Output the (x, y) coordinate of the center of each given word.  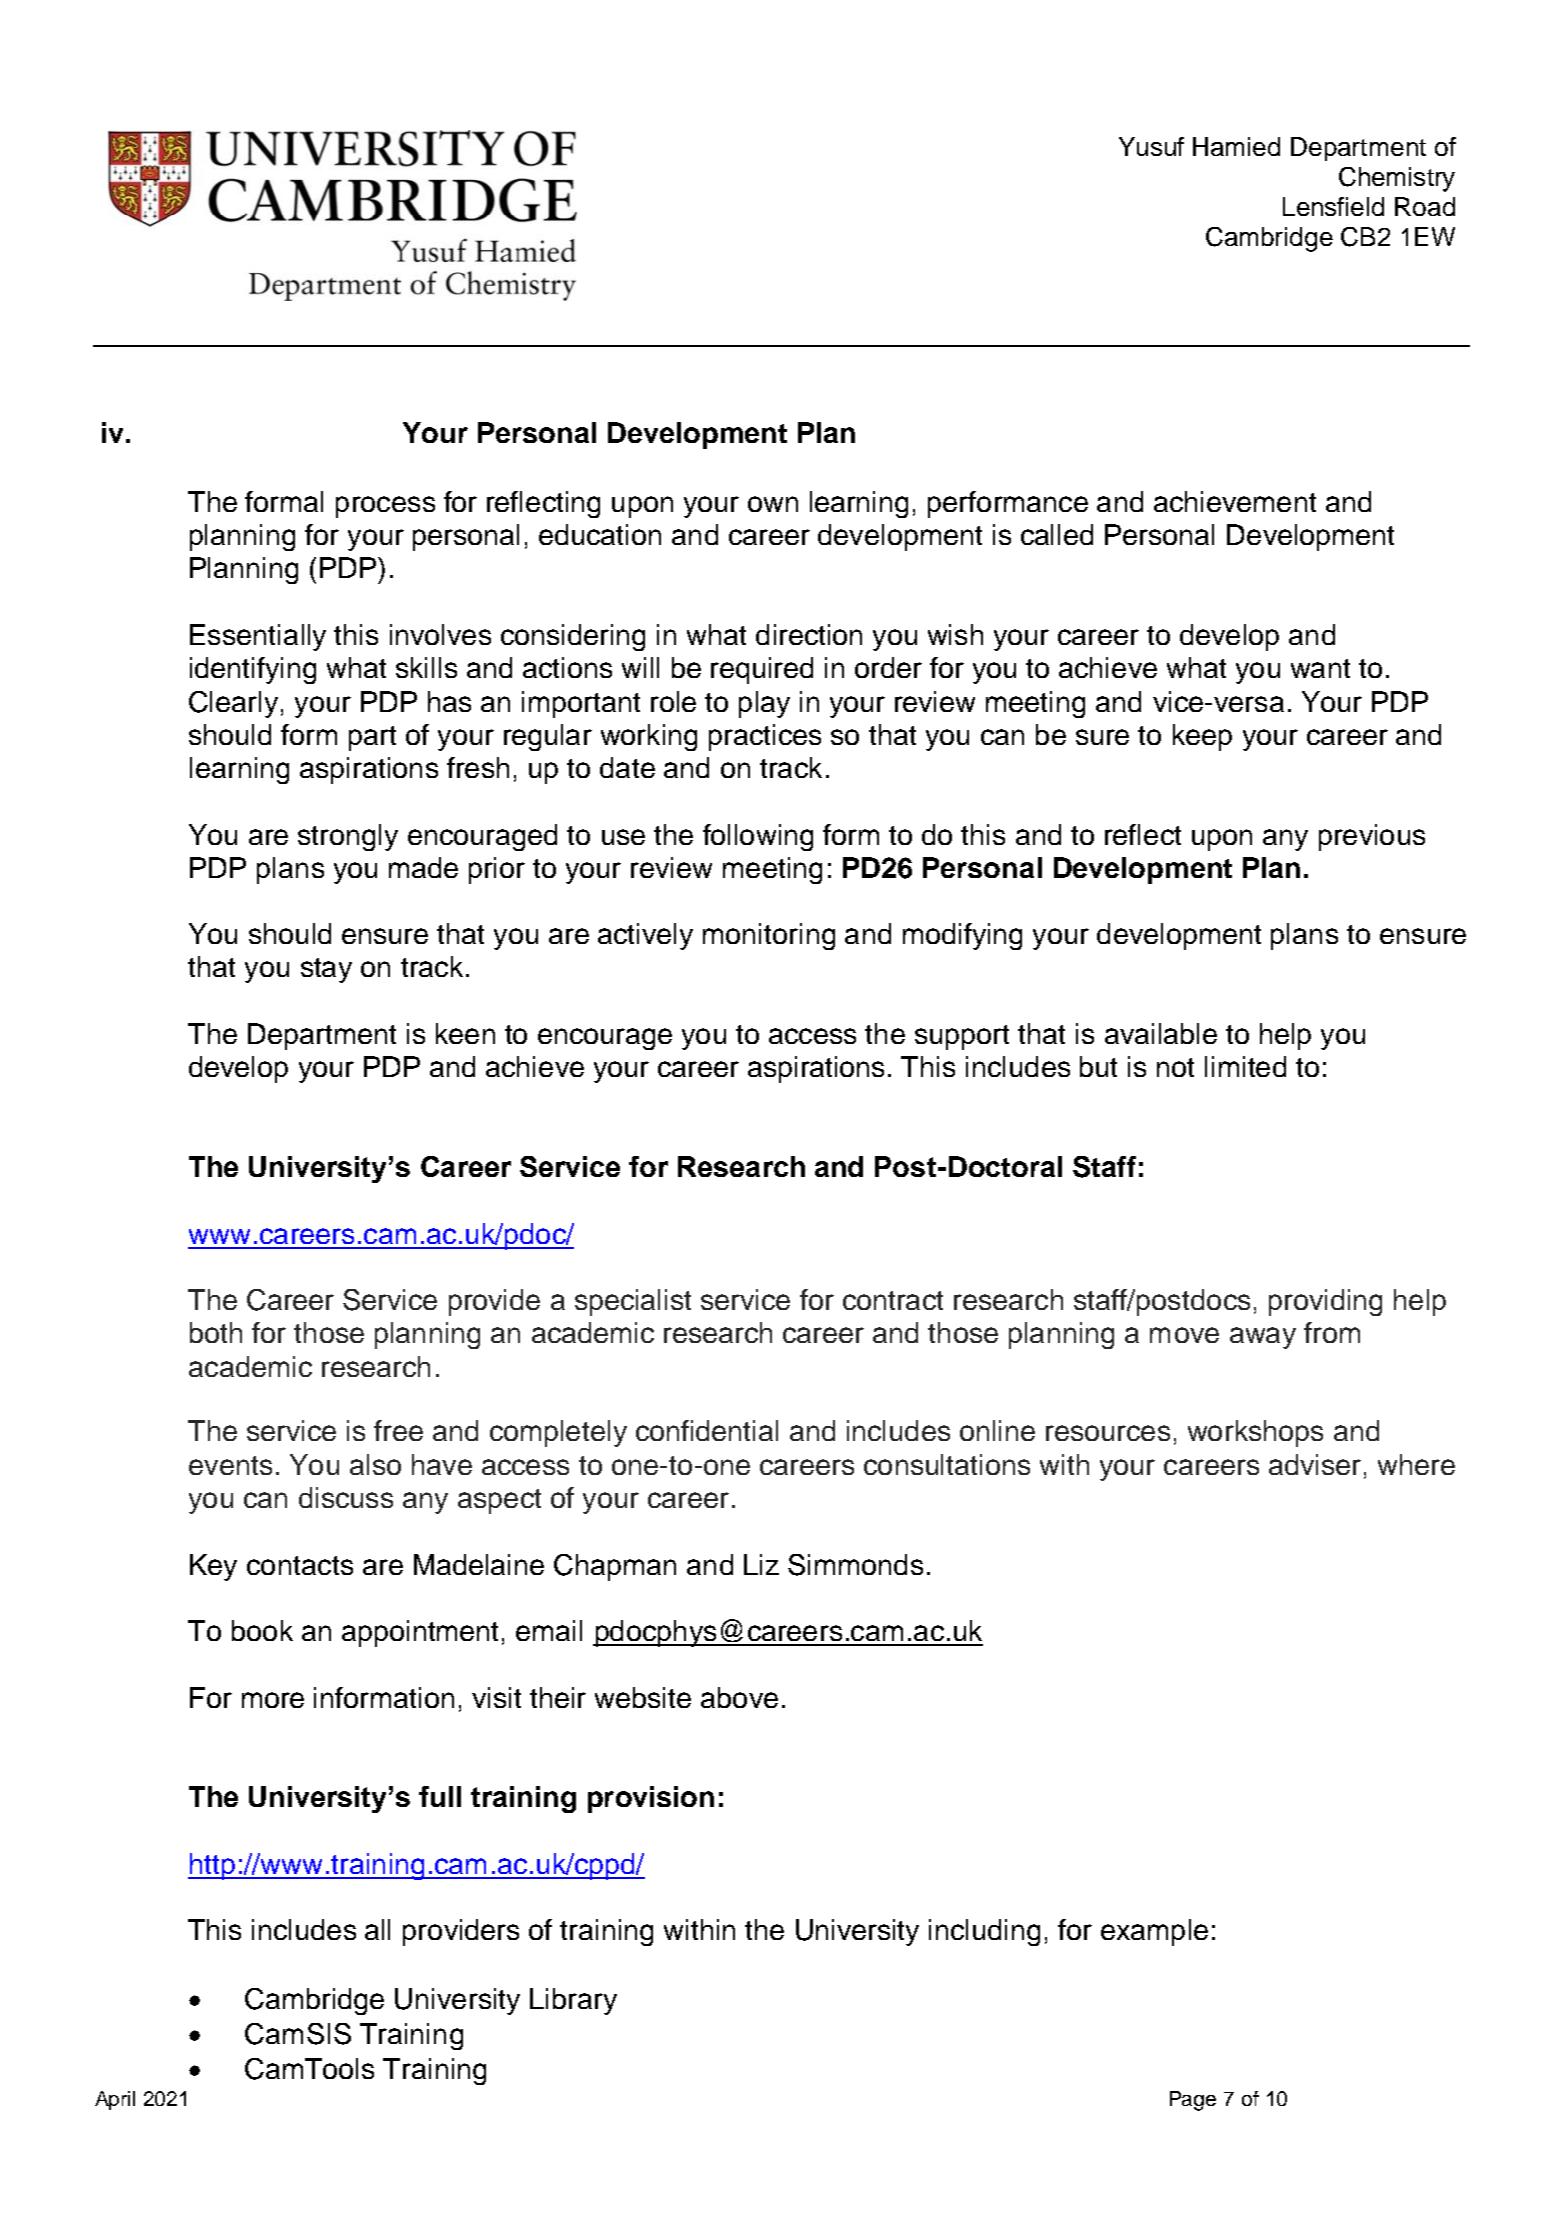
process (385, 507)
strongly (348, 837)
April (115, 2100)
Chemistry (1397, 179)
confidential (707, 1430)
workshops (1255, 1433)
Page (1193, 2101)
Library (573, 2001)
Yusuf (1151, 146)
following (758, 837)
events (230, 1465)
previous (1372, 837)
